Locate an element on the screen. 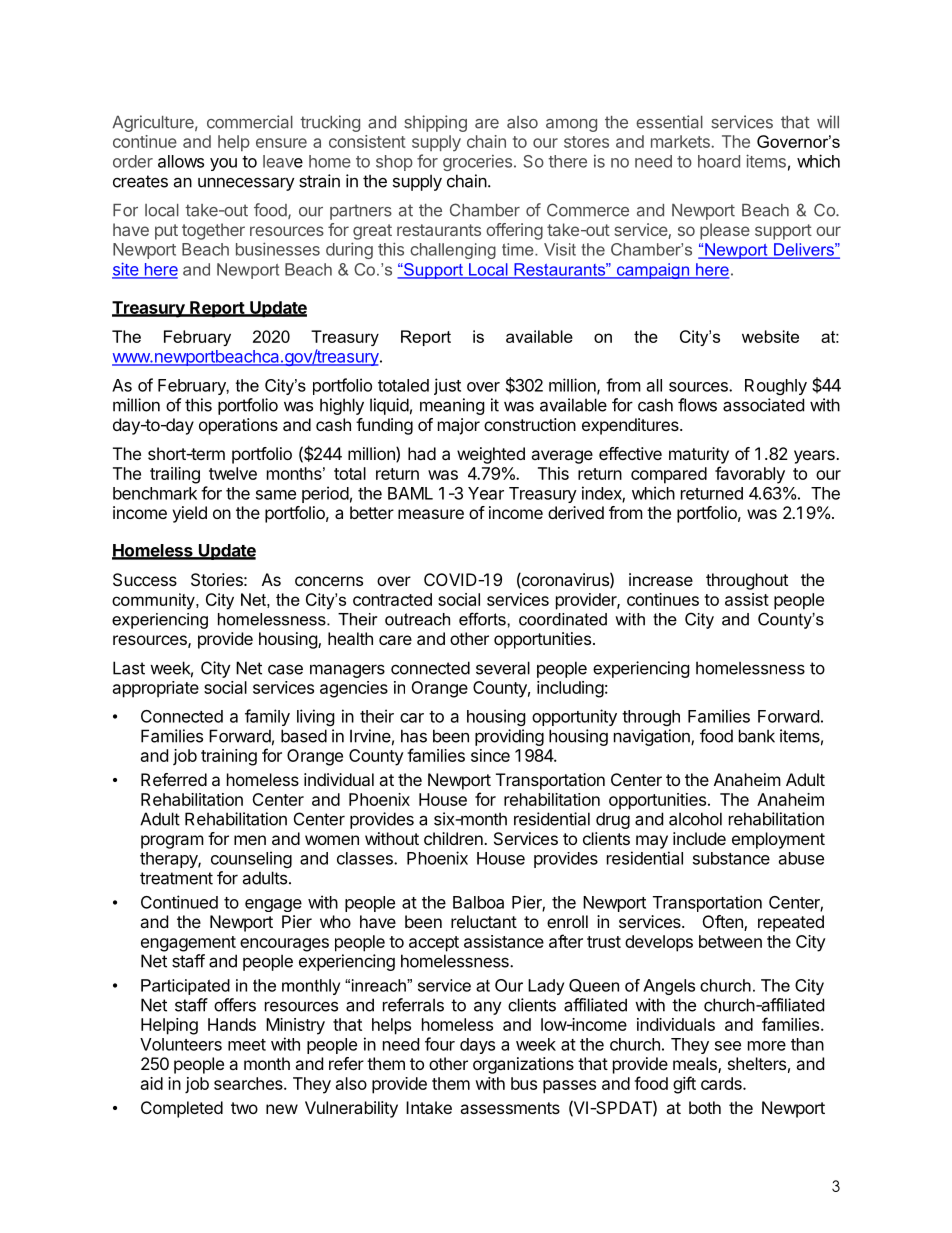 The image size is (952, 1233). since is located at coordinates (490, 755).
